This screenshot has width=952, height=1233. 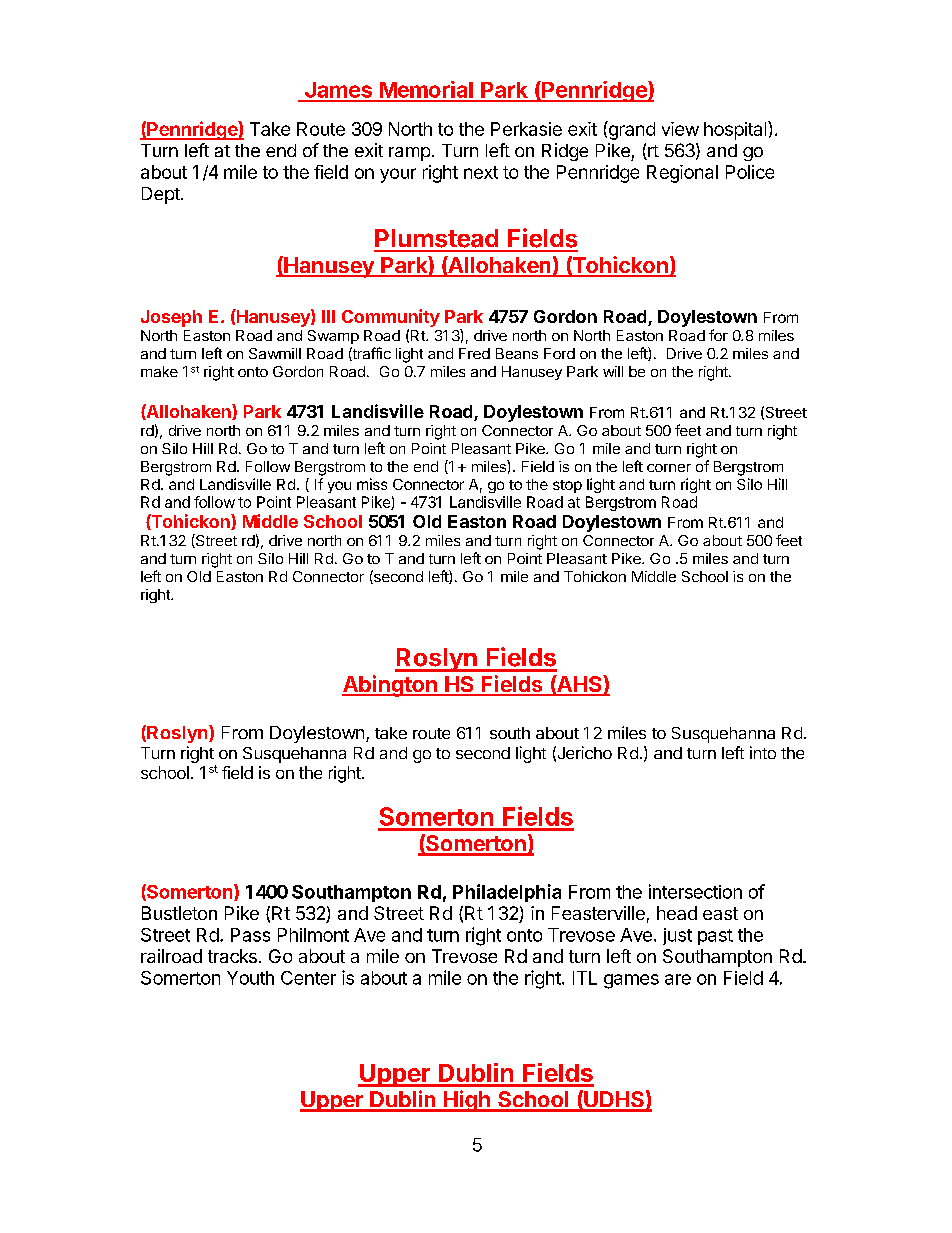 What do you see at coordinates (250, 978) in the screenshot?
I see `Youth` at bounding box center [250, 978].
